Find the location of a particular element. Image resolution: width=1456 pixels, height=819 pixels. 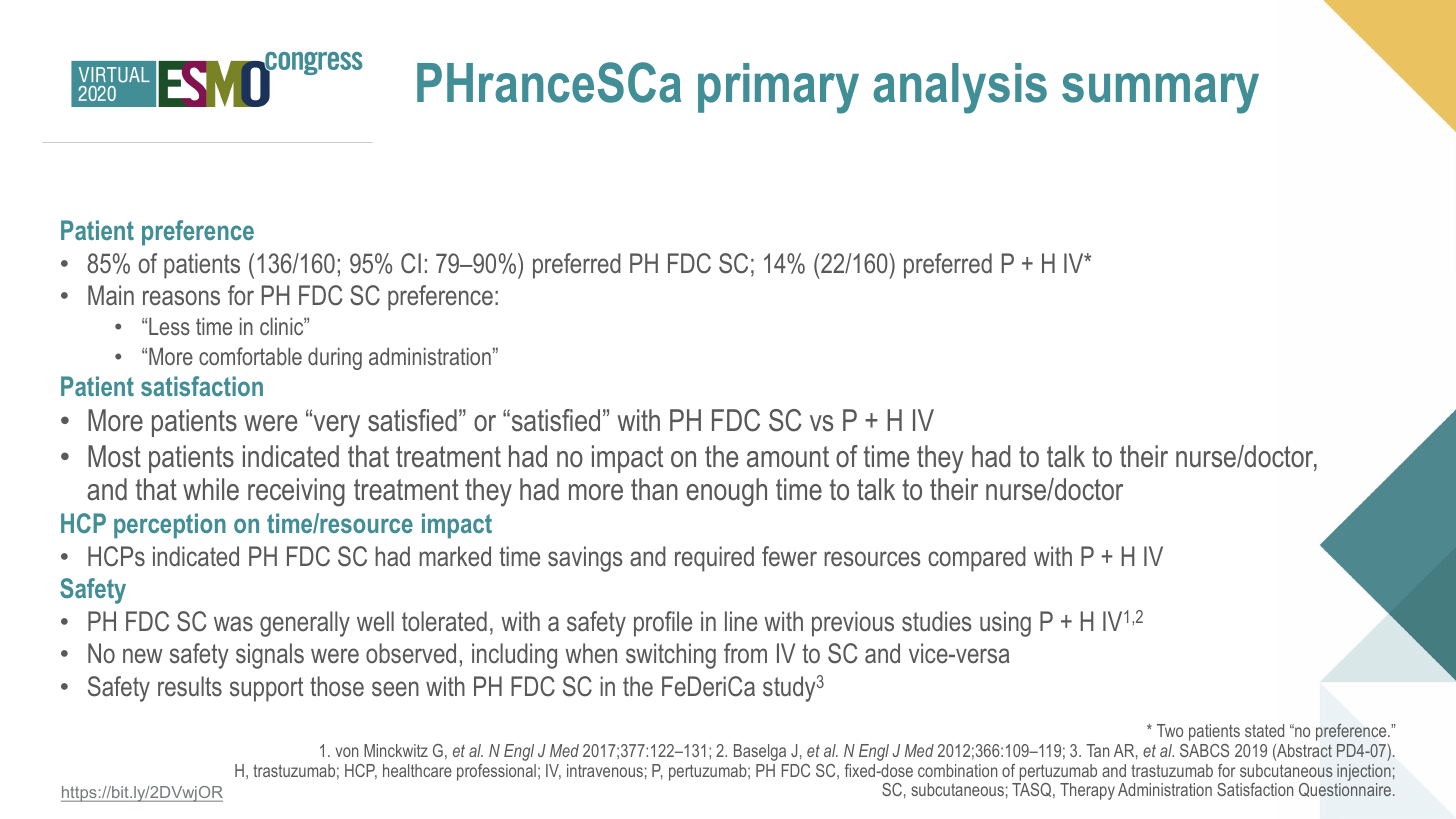

was is located at coordinates (233, 624).
